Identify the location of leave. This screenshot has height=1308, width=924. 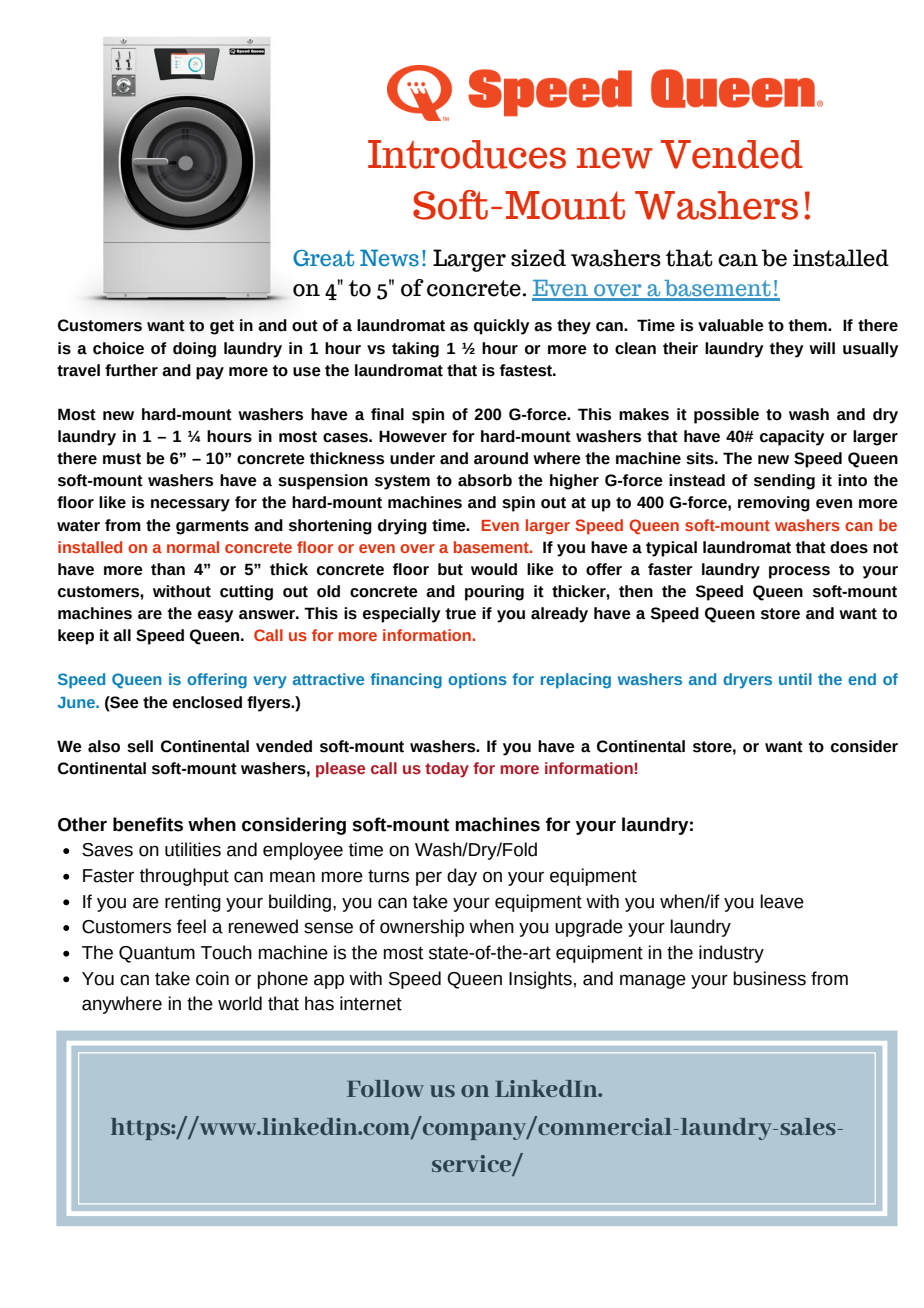
(782, 901).
